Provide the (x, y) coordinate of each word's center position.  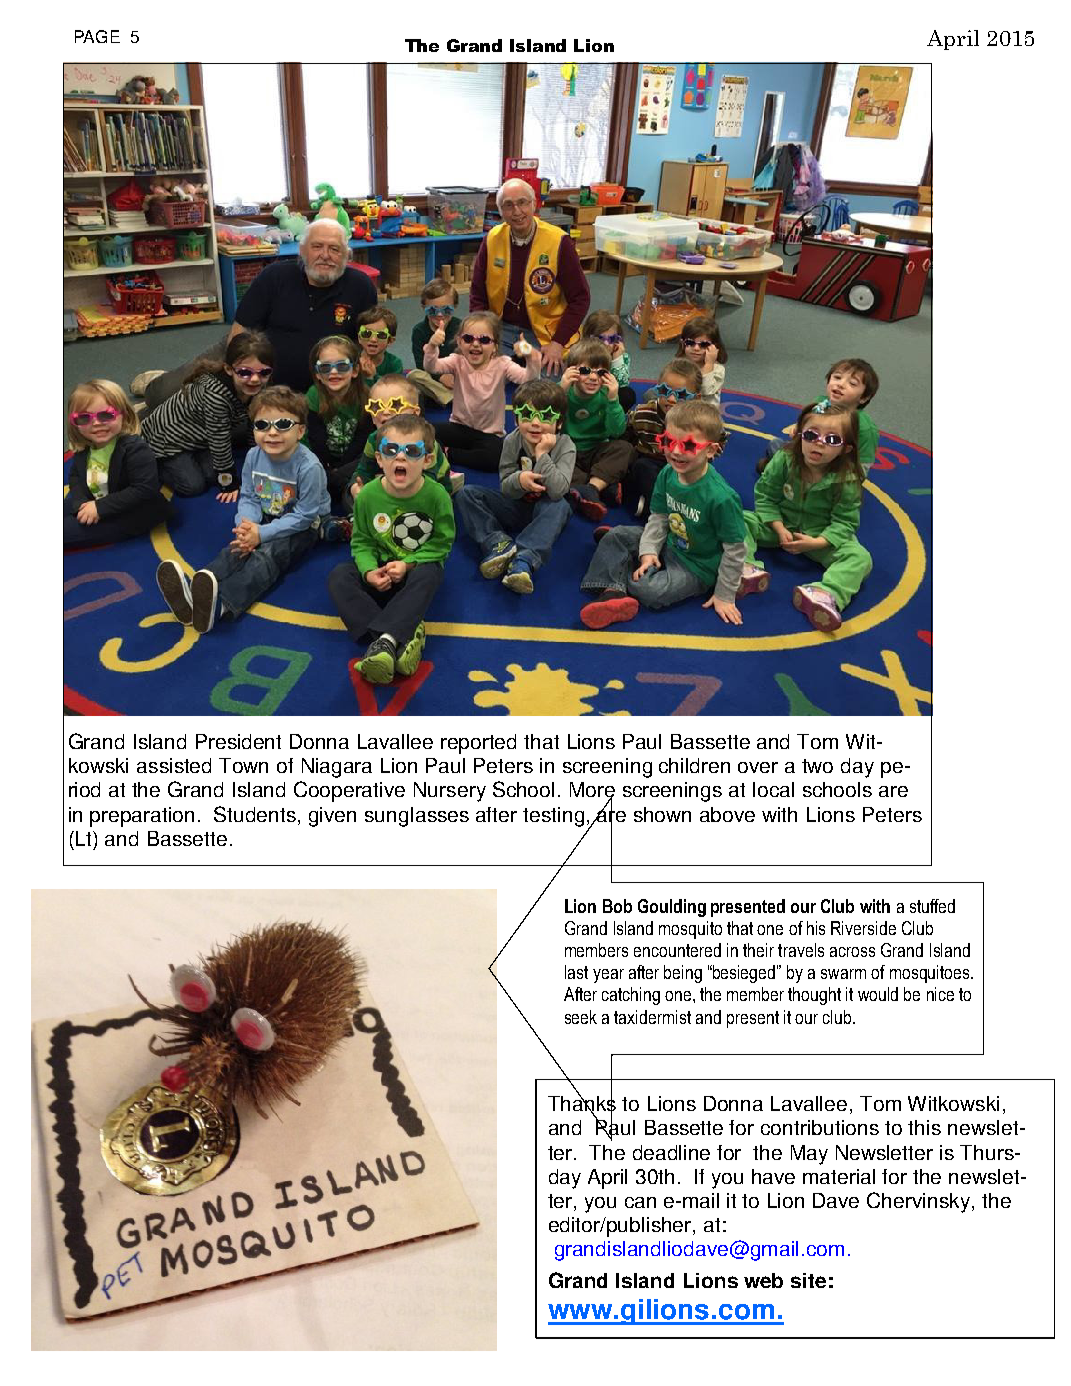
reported (478, 744)
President (238, 741)
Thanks (582, 1104)
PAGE (97, 36)
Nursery (450, 792)
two (817, 766)
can (640, 1202)
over (758, 767)
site (808, 1280)
